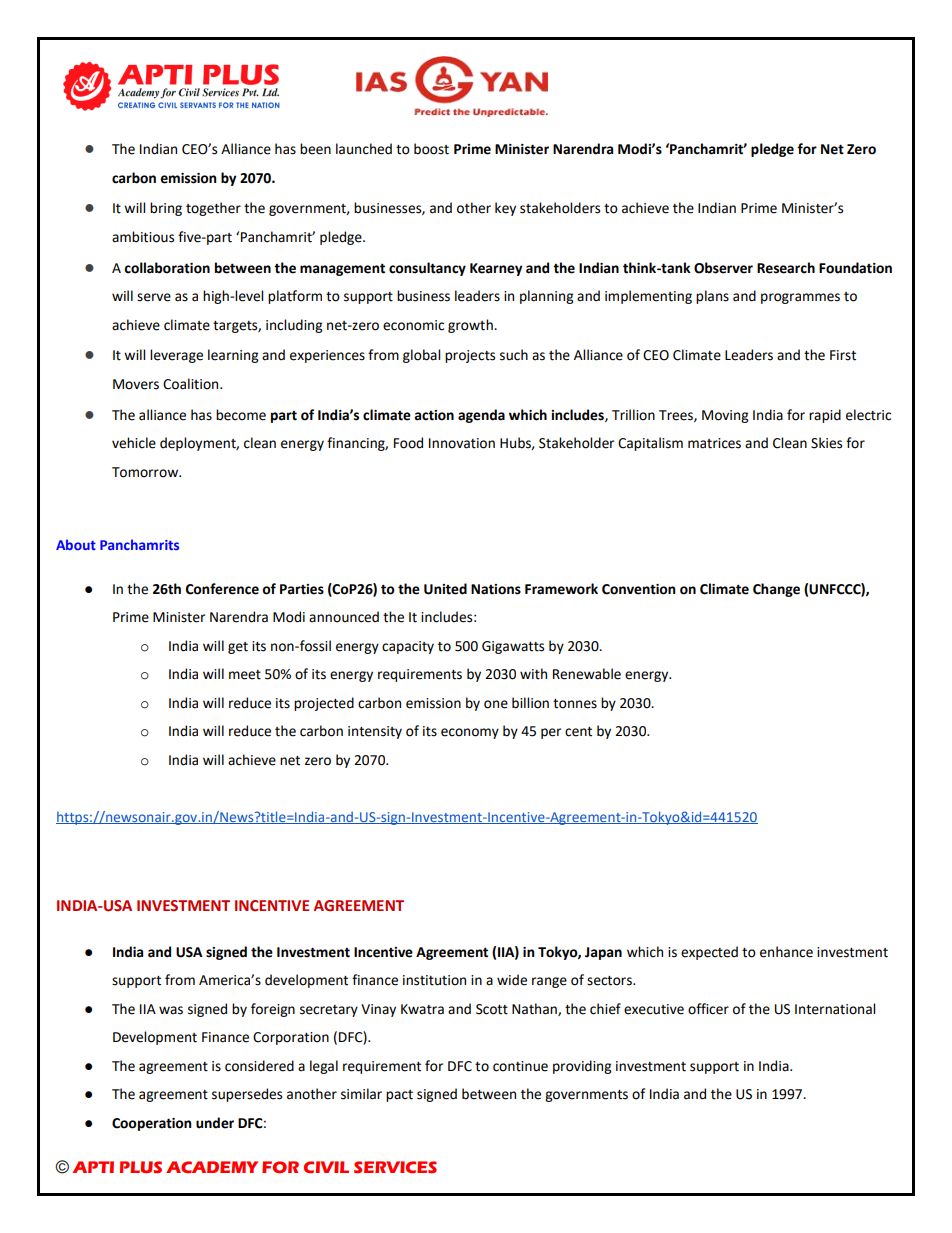  I want to click on SERVICES, so click(395, 1167).
